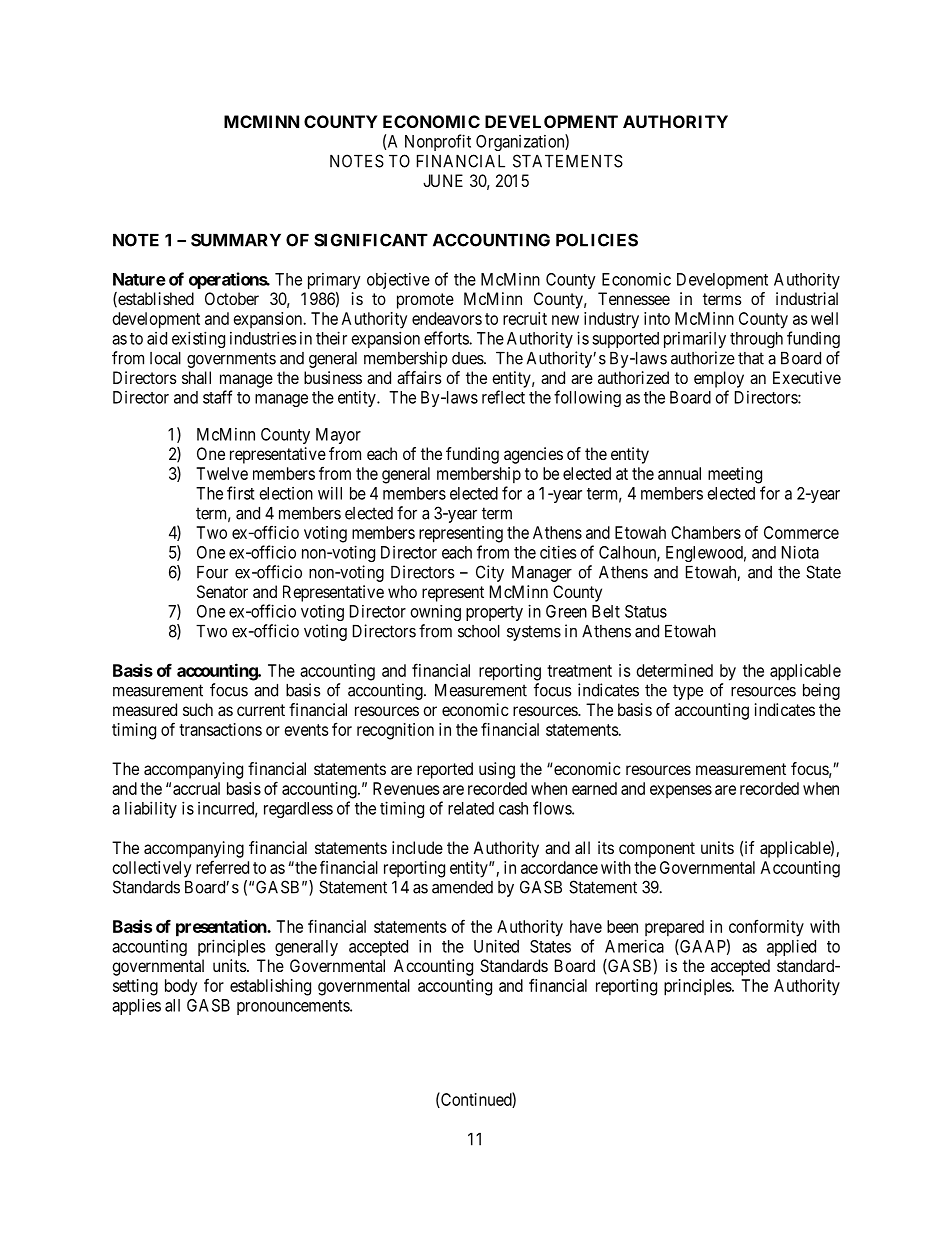 This page has height=1233, width=952. I want to click on SUMMARY, so click(236, 240).
